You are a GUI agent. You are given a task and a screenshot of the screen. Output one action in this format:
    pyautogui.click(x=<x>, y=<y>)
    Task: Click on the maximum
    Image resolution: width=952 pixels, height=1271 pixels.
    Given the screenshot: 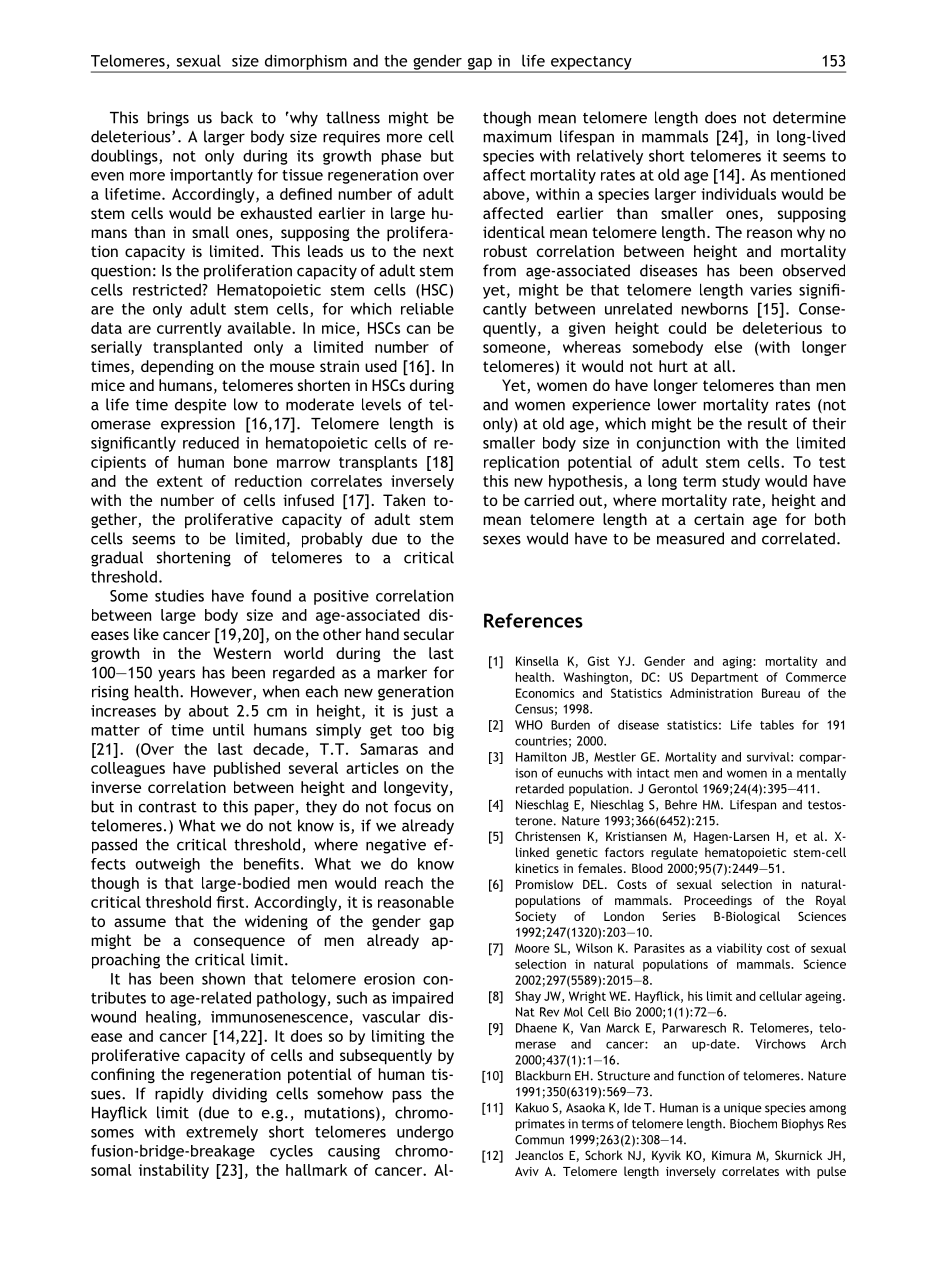 What is the action you would take?
    pyautogui.click(x=517, y=137)
